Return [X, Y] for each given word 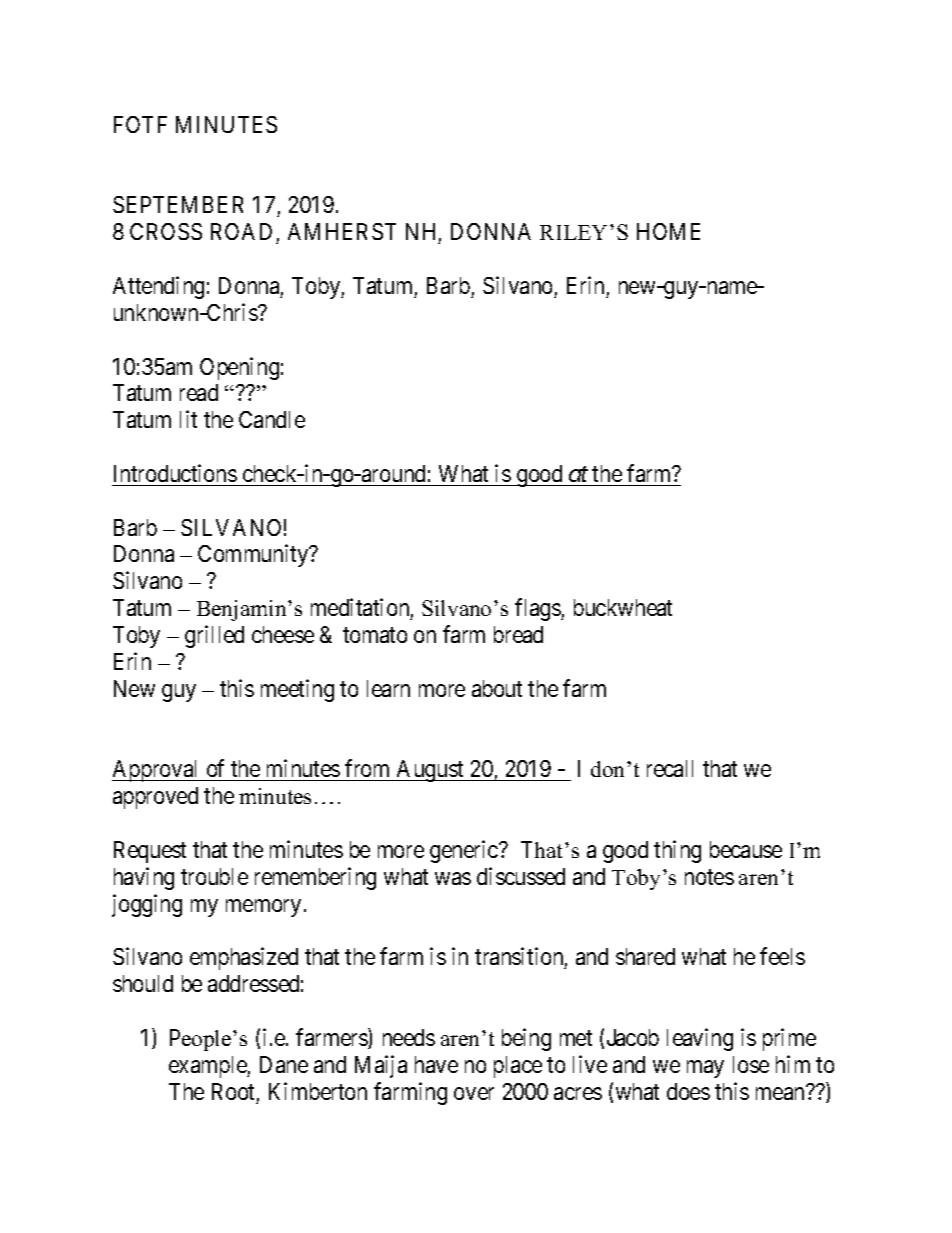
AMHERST [342, 231]
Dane [284, 1064]
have [436, 1064]
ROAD [241, 231]
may [705, 1069]
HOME [668, 231]
